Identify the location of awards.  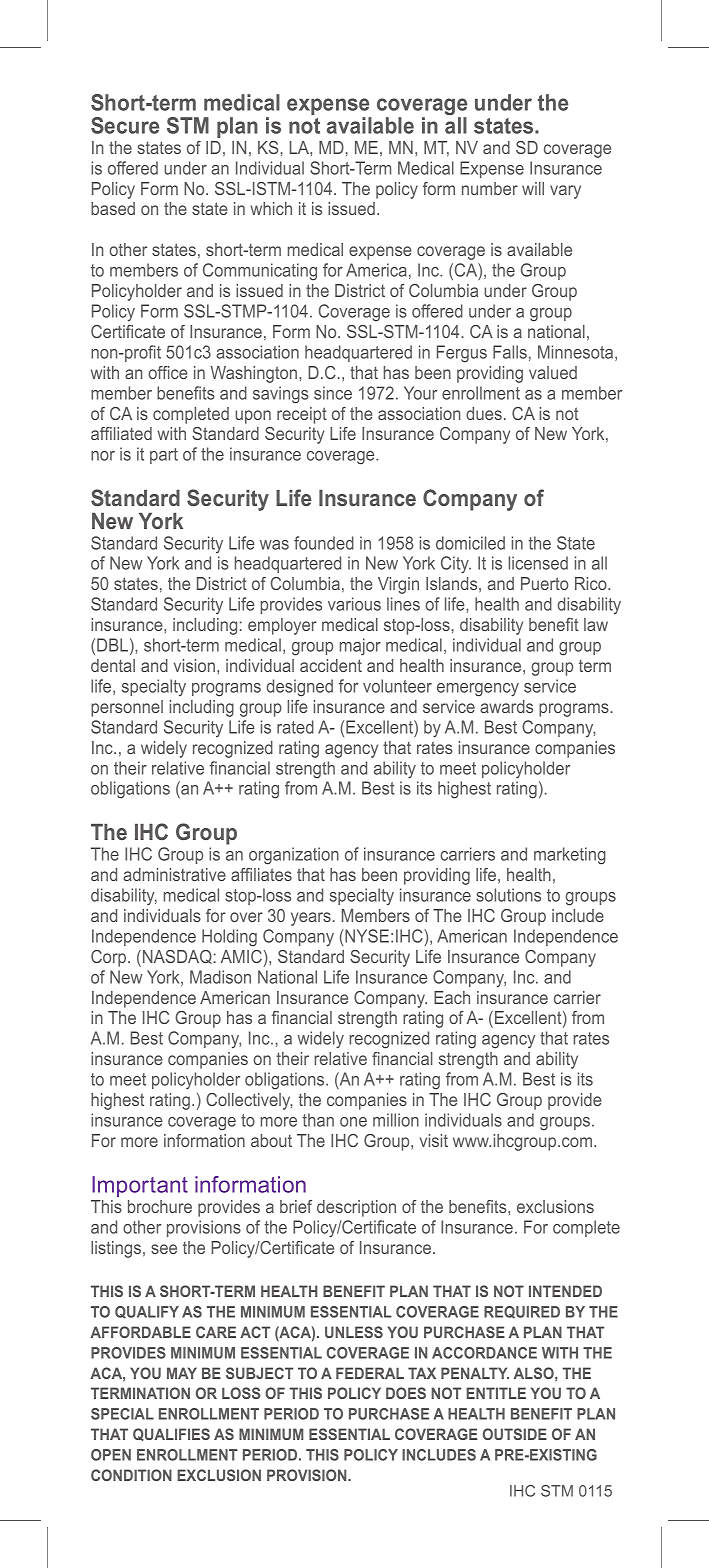
(506, 706).
